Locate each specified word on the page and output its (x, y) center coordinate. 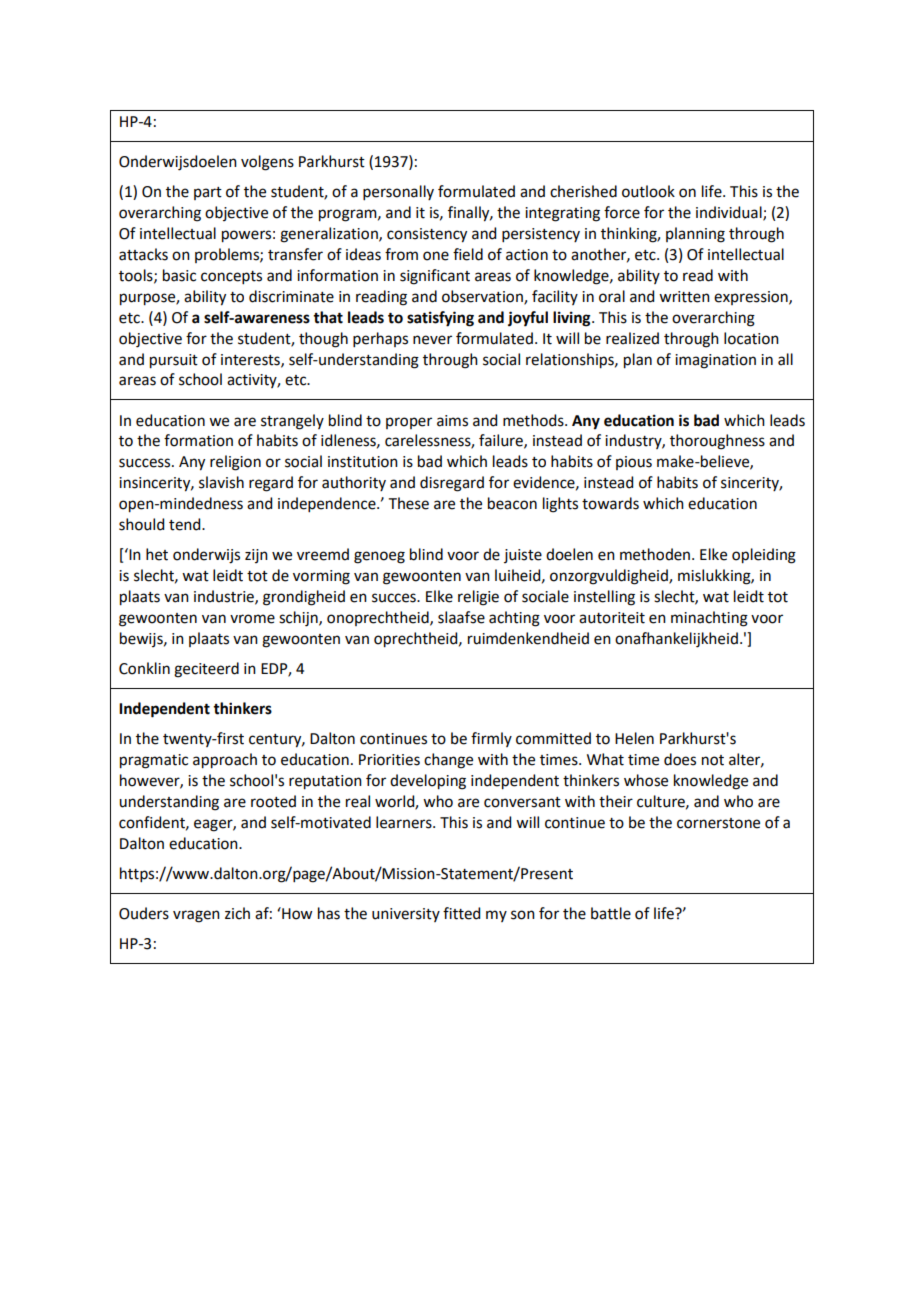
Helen (634, 738)
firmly (491, 739)
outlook (648, 191)
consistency (427, 235)
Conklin (144, 668)
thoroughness (717, 442)
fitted (461, 913)
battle (611, 913)
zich (237, 913)
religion (235, 463)
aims (452, 421)
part (208, 193)
